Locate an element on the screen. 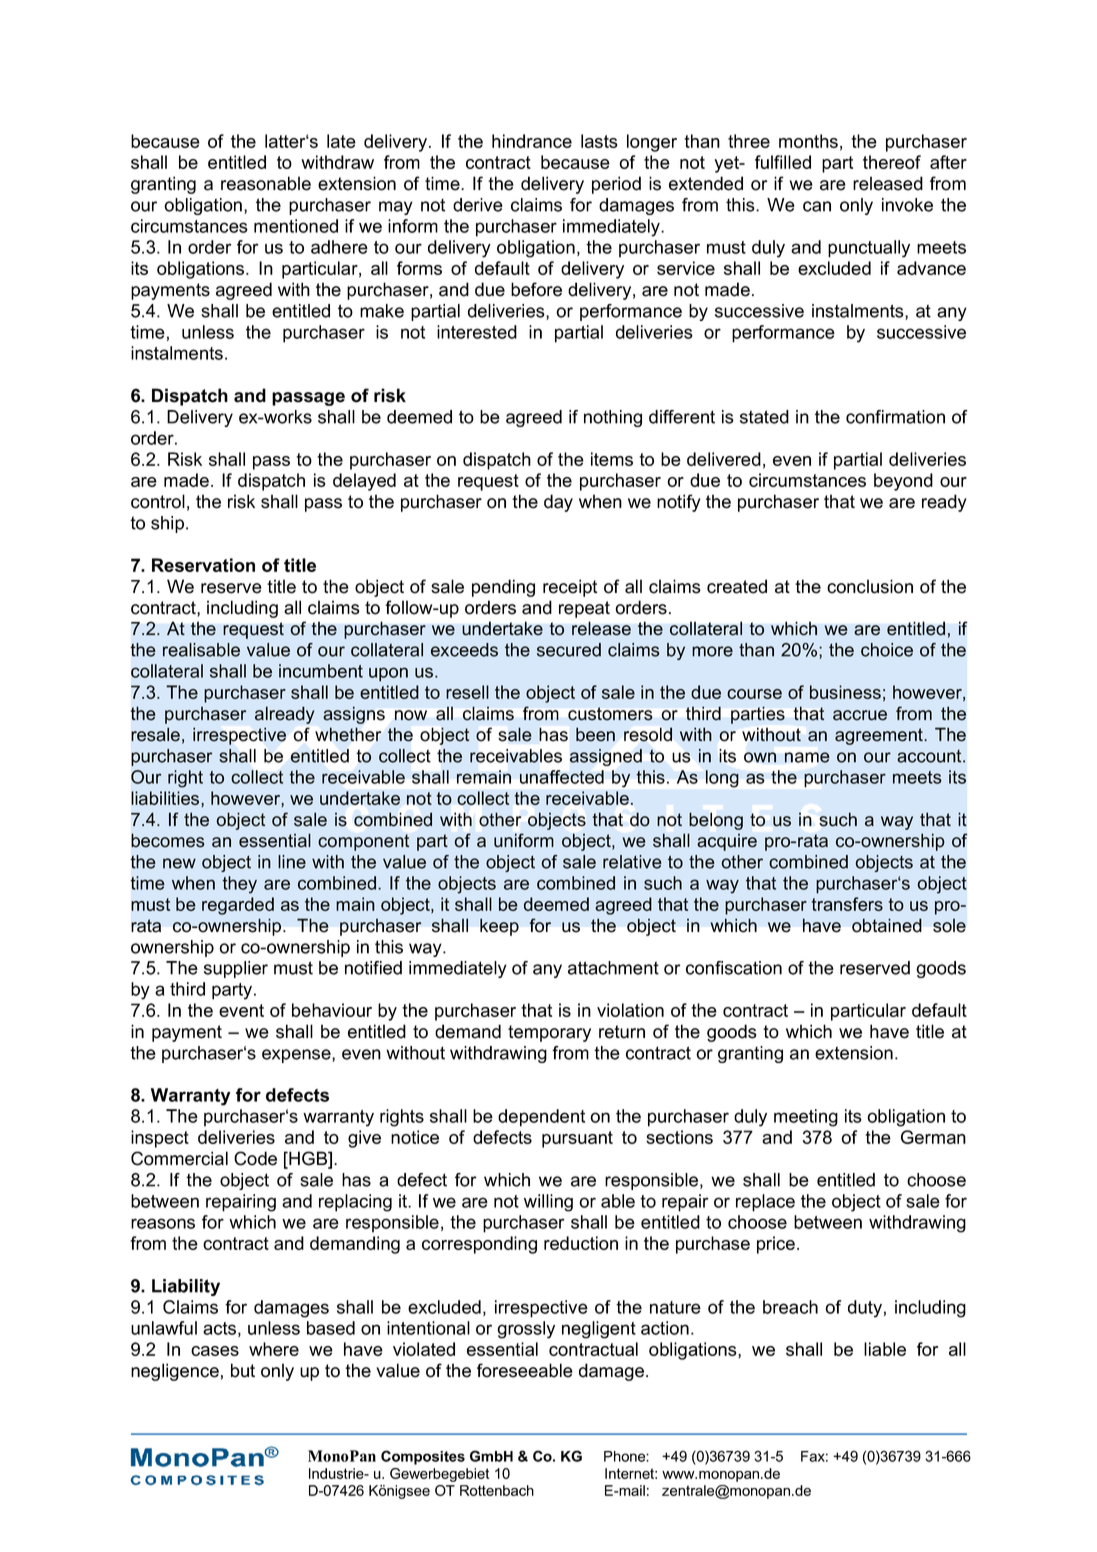 This screenshot has height=1552, width=1097. meeting is located at coordinates (806, 1118).
